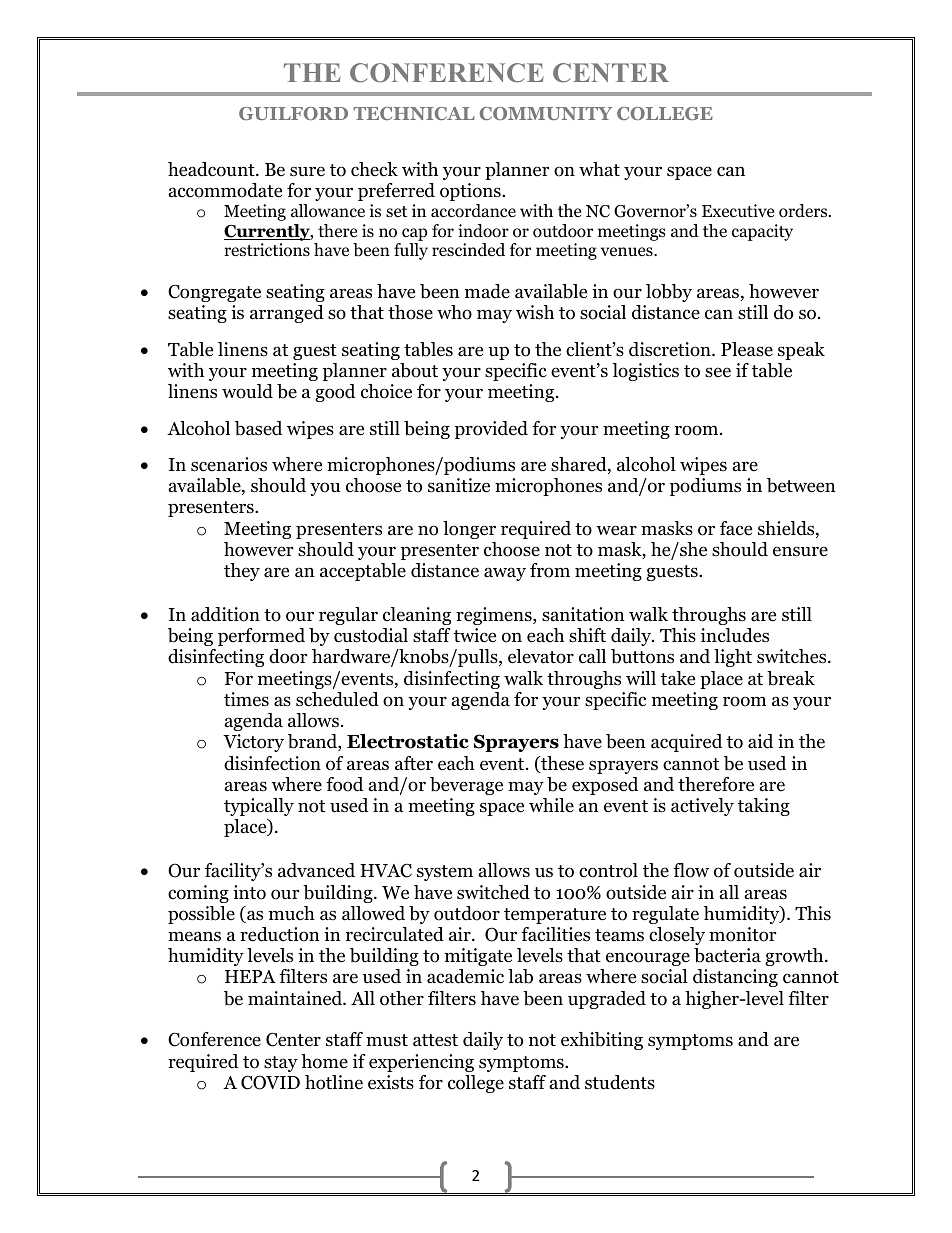 The width and height of the page is (952, 1233). Describe the element at coordinates (495, 616) in the page. I see `regimens` at that location.
